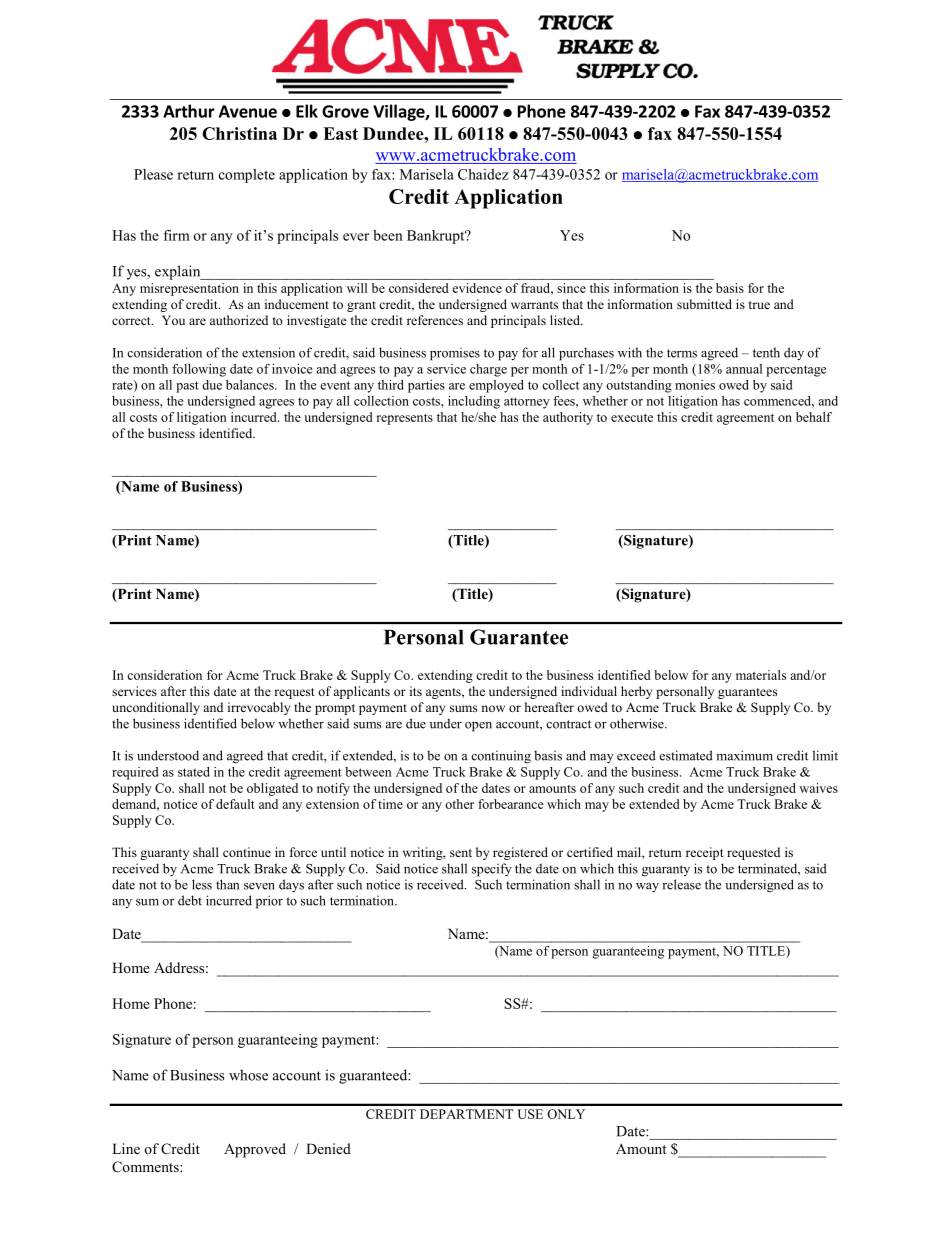  I want to click on Bankrupt, so click(437, 237).
